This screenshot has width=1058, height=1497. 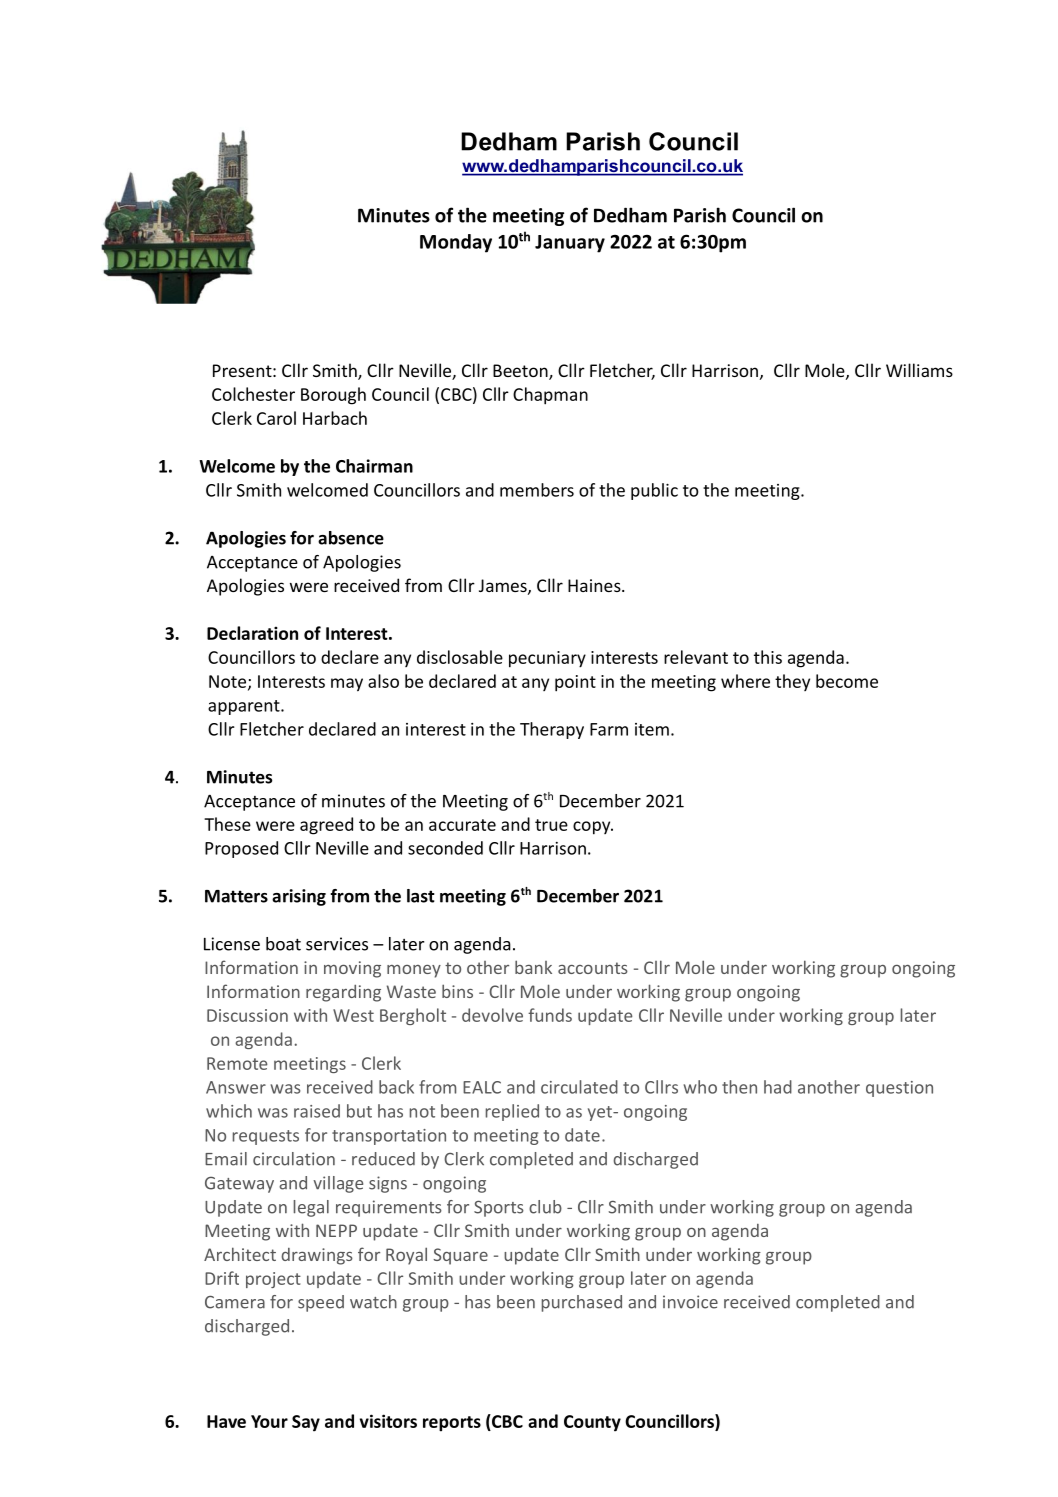 I want to click on pecuniary, so click(x=547, y=659).
